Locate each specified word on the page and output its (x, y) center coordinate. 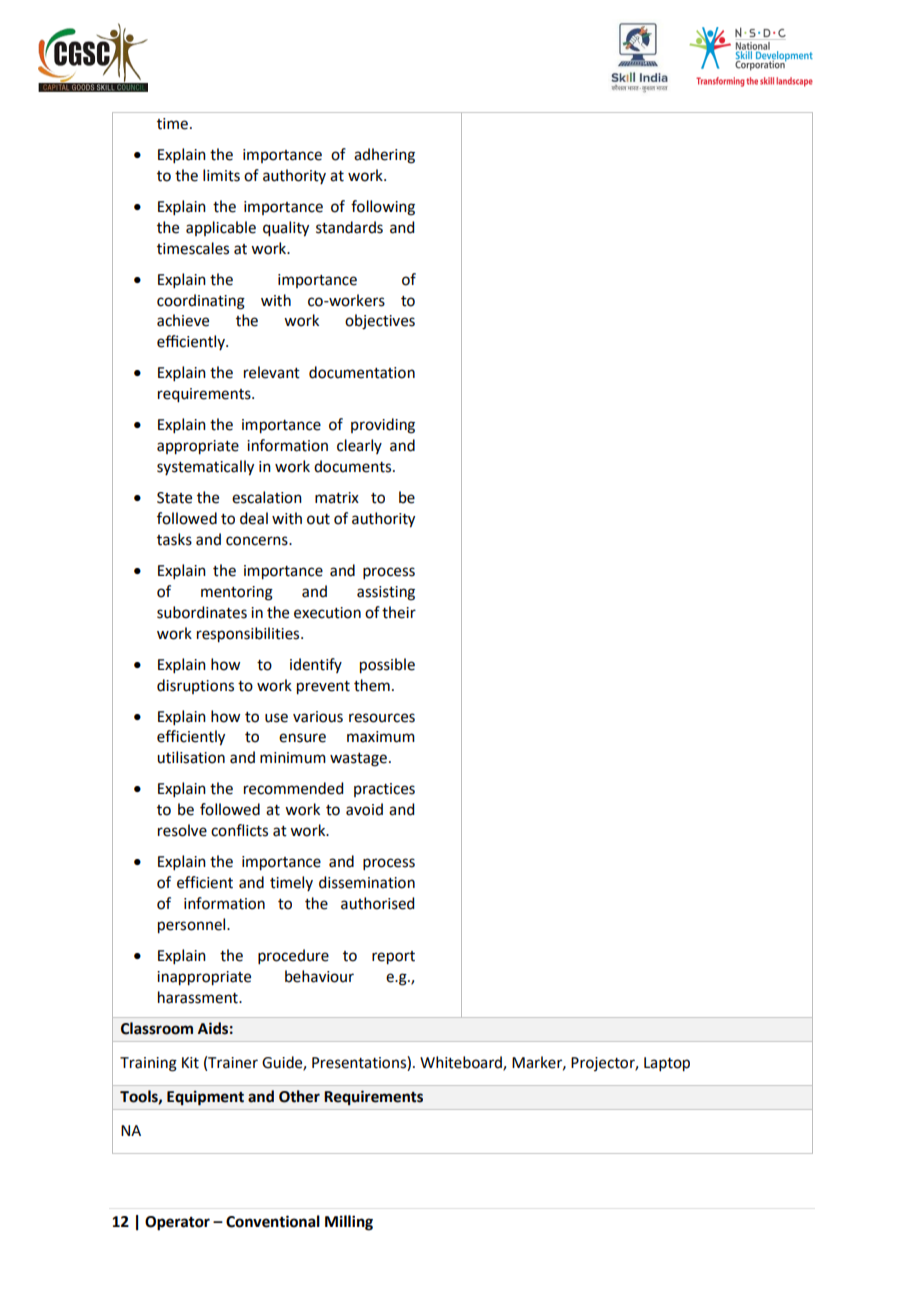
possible (387, 666)
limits (221, 175)
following (383, 208)
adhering (384, 156)
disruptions (195, 686)
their (399, 612)
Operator (177, 1223)
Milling (349, 1223)
